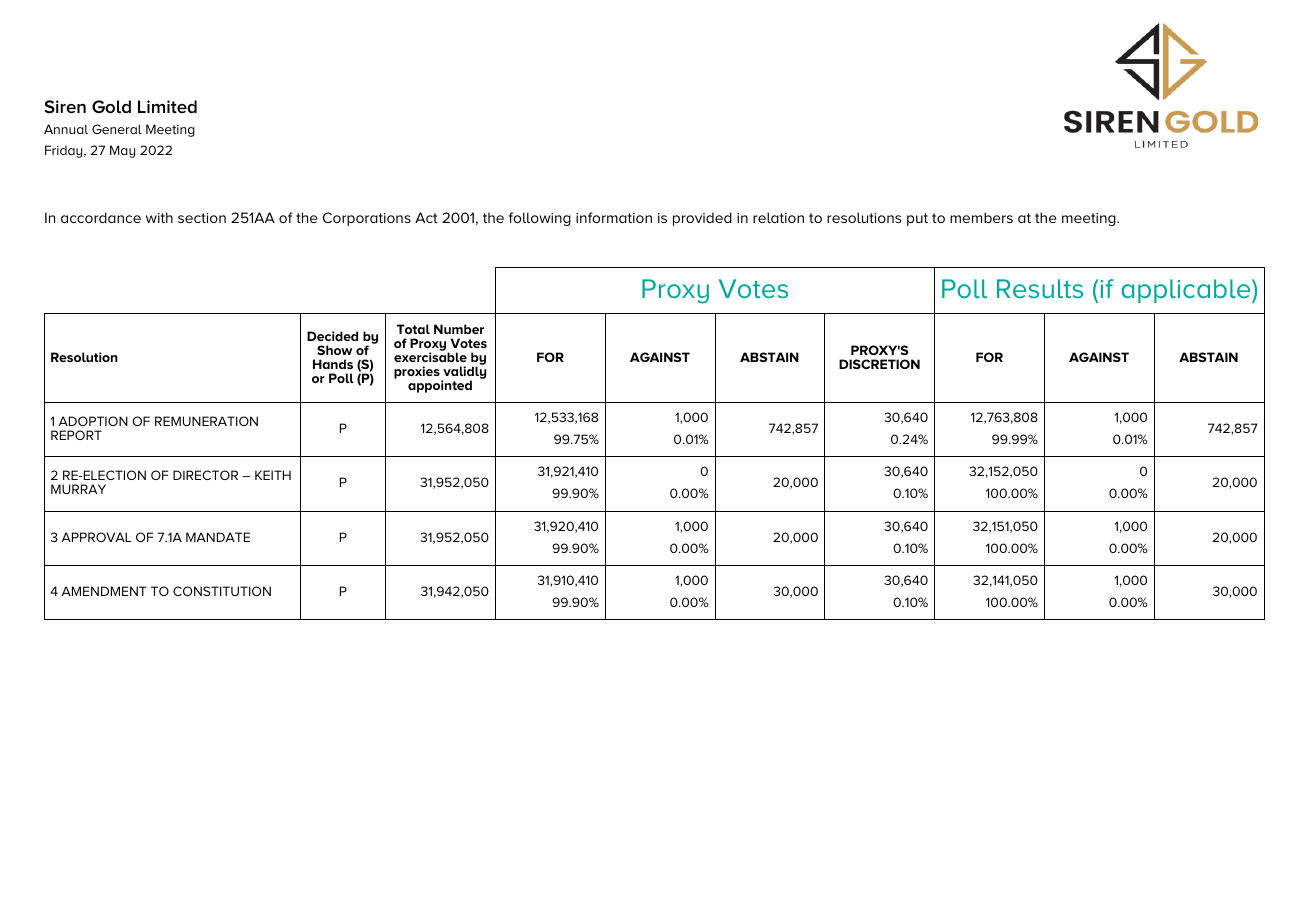 The width and height of the page is (1308, 924). Describe the element at coordinates (222, 591) in the page. I see `CONSTITUTION` at that location.
